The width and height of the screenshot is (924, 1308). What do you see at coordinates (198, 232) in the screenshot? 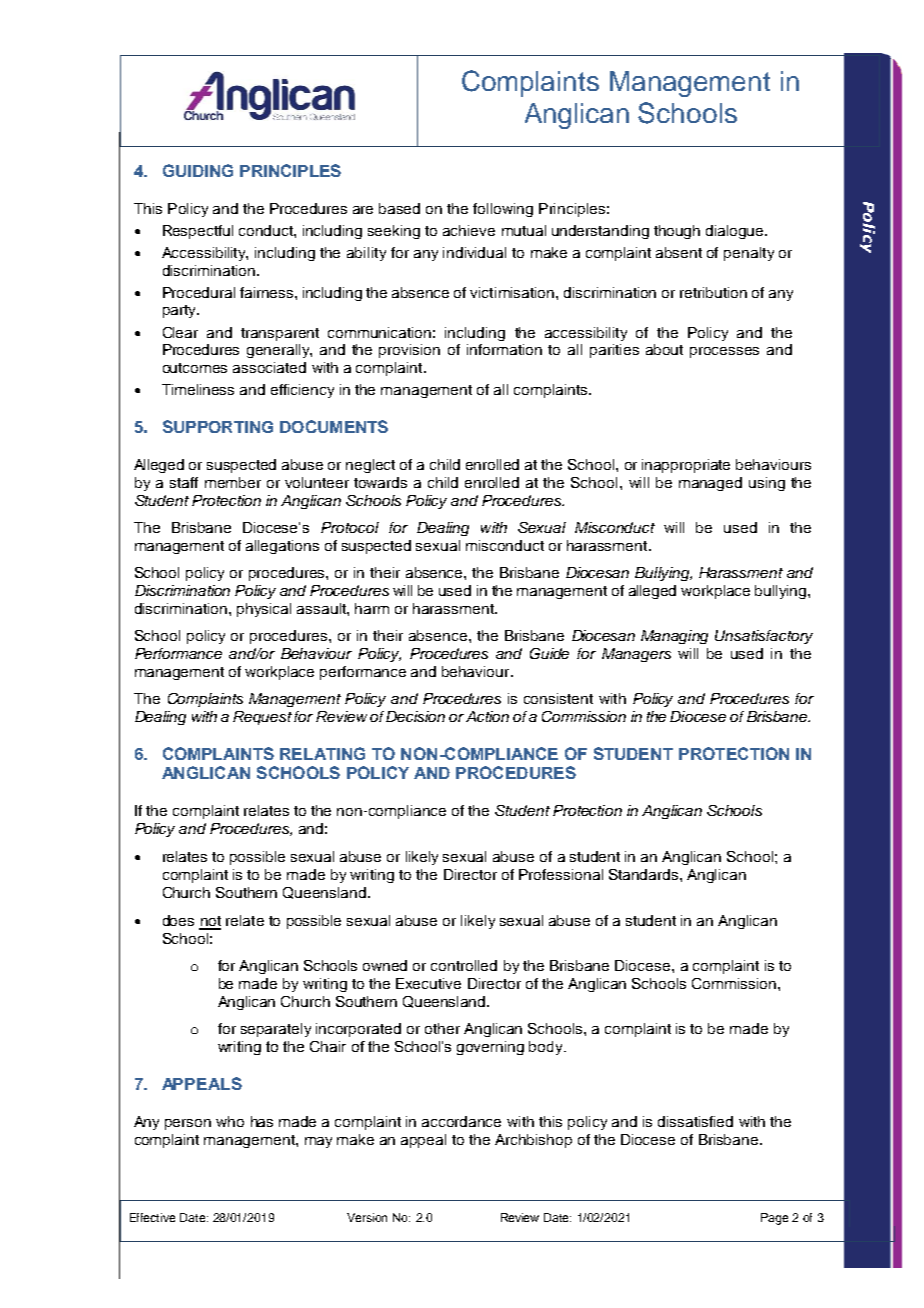
I see `Respectful` at bounding box center [198, 232].
